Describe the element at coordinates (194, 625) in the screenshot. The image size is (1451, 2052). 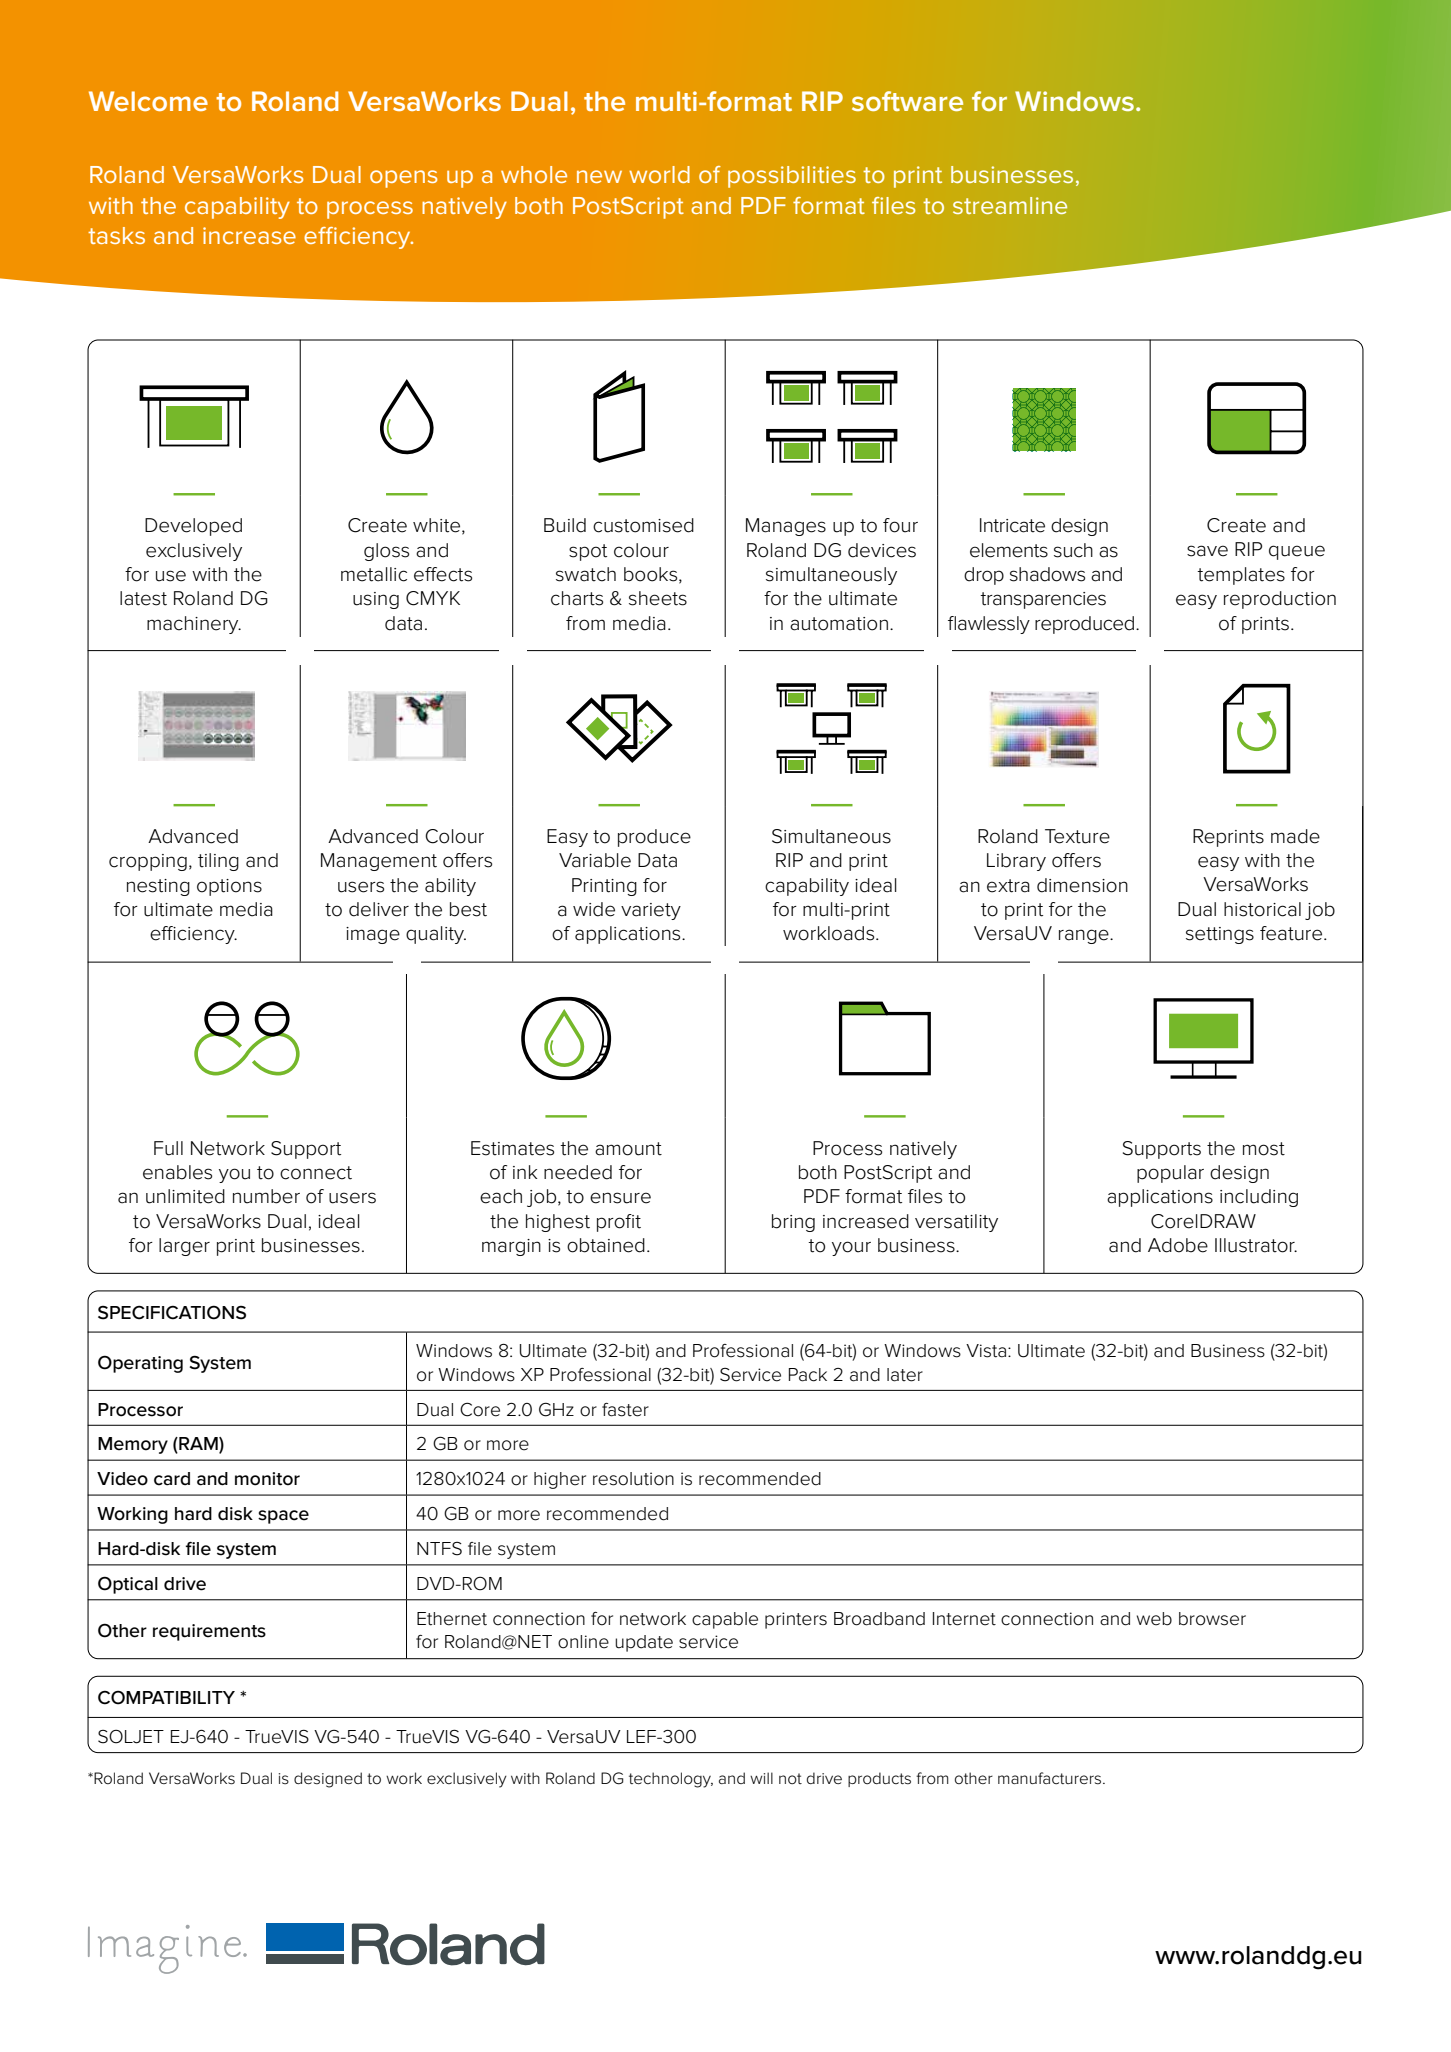
I see `machinery` at that location.
